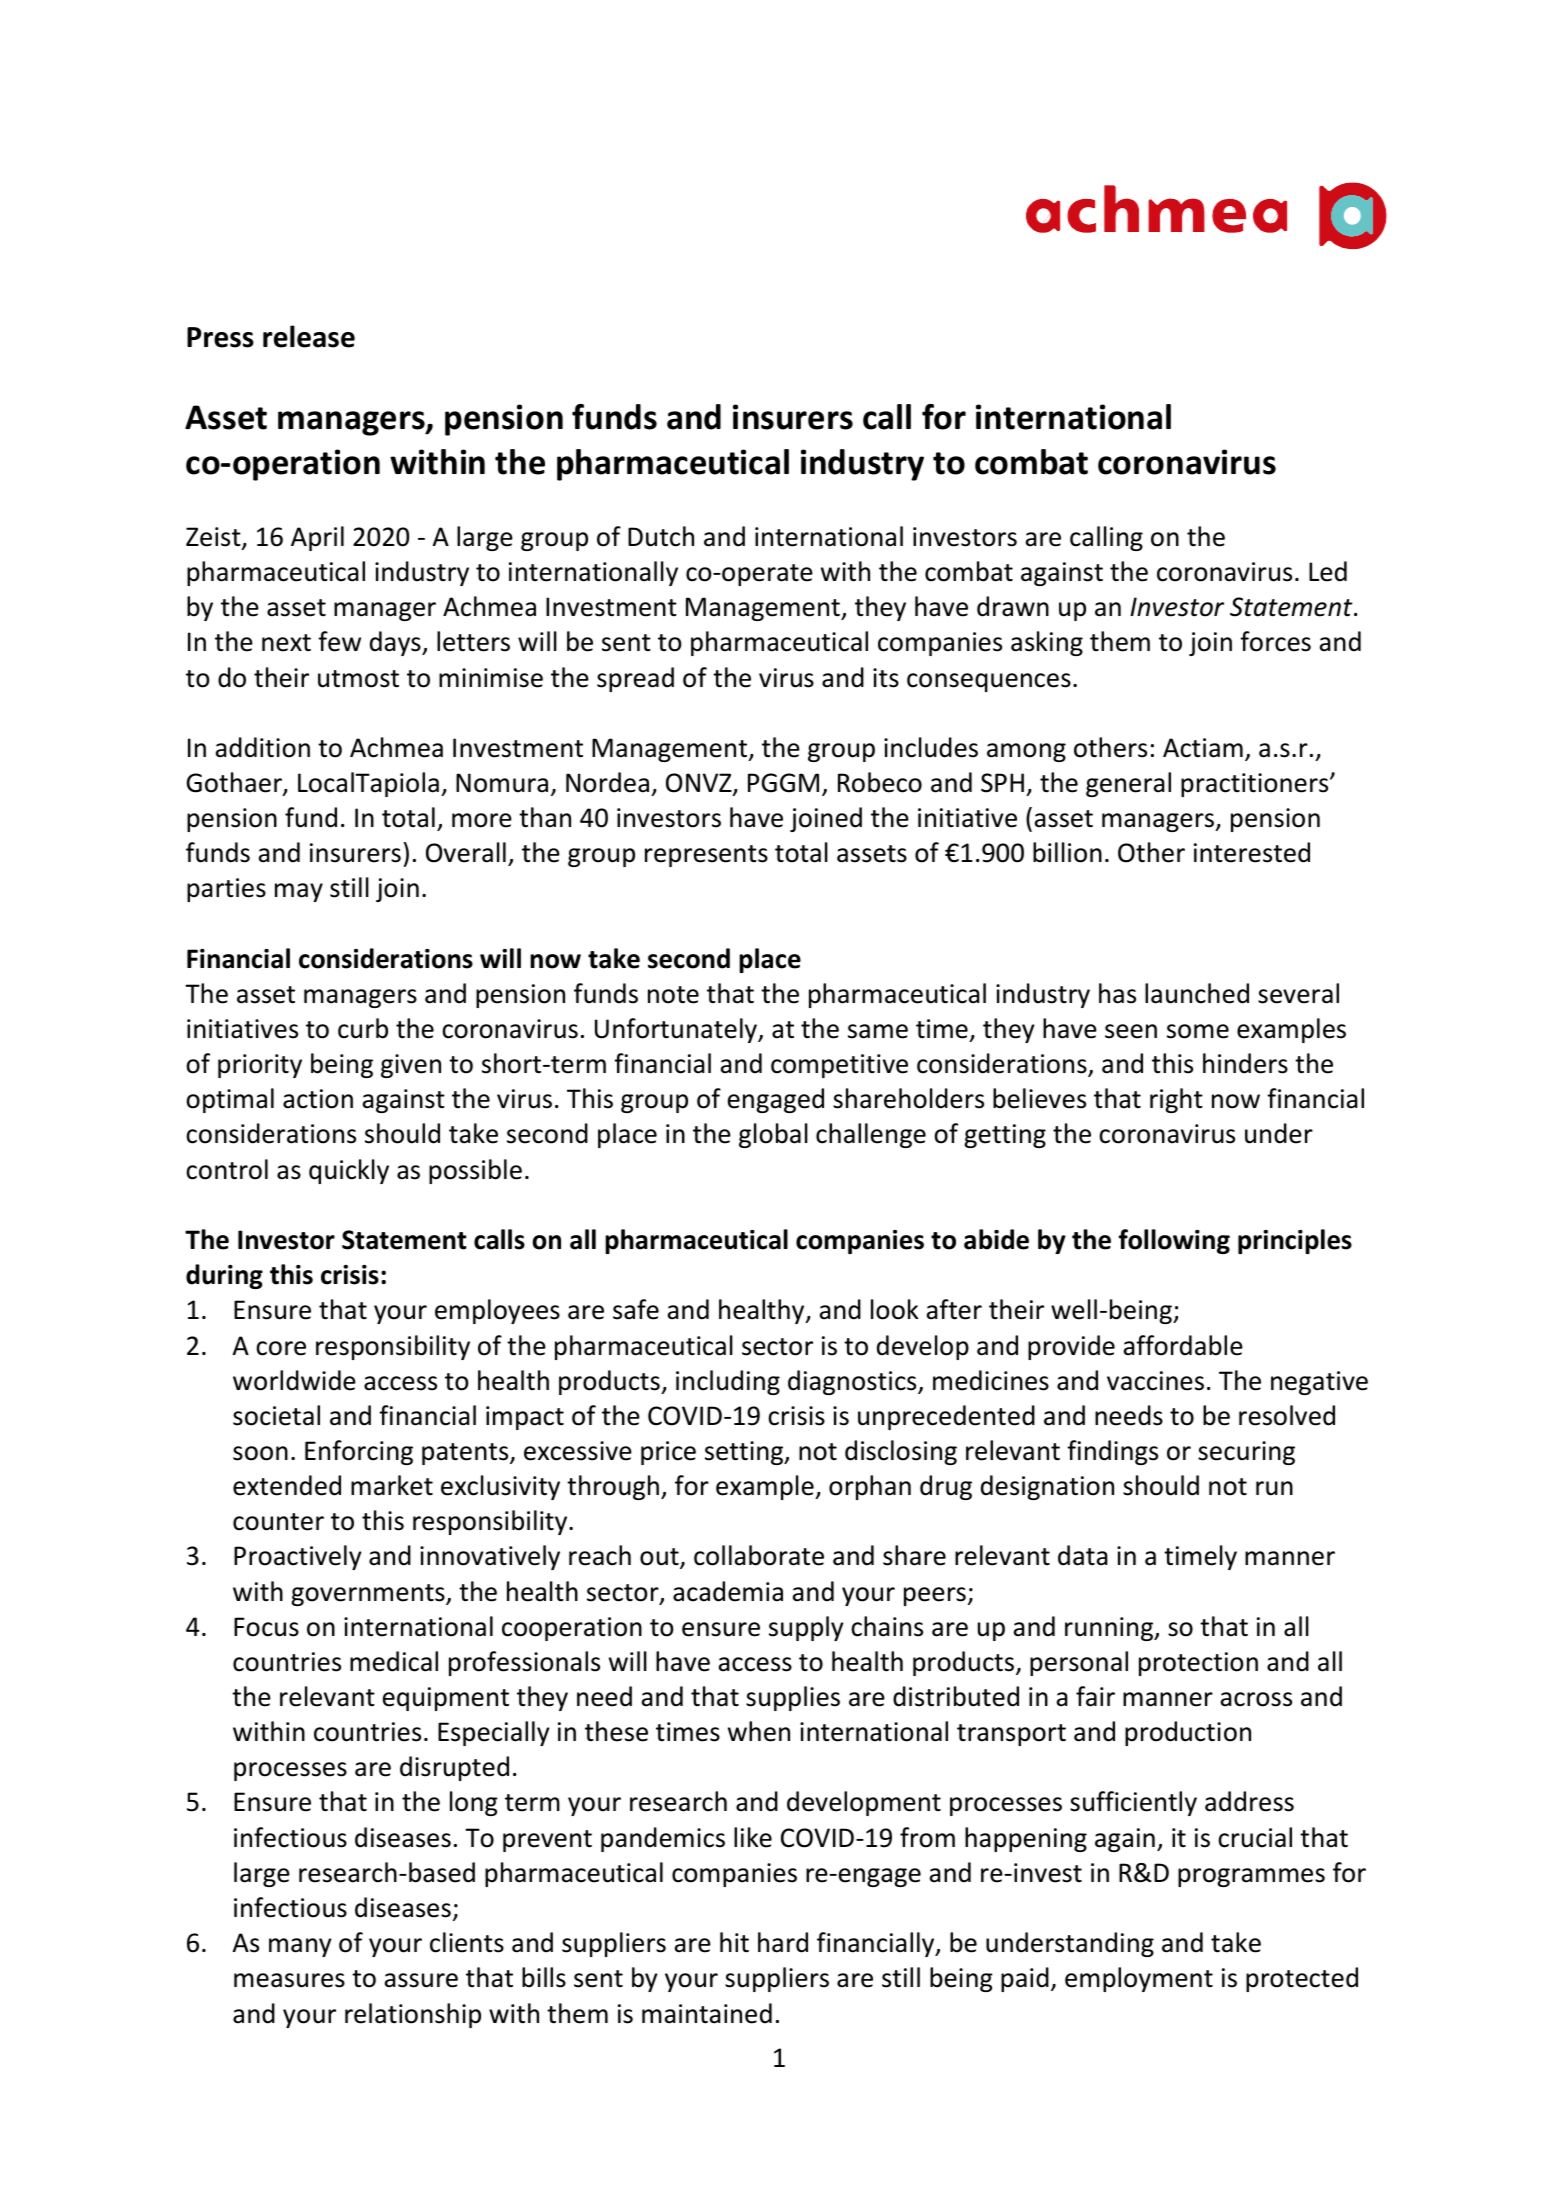 The height and width of the image is (2204, 1558). Describe the element at coordinates (359, 1452) in the image. I see `Enforcing` at that location.
